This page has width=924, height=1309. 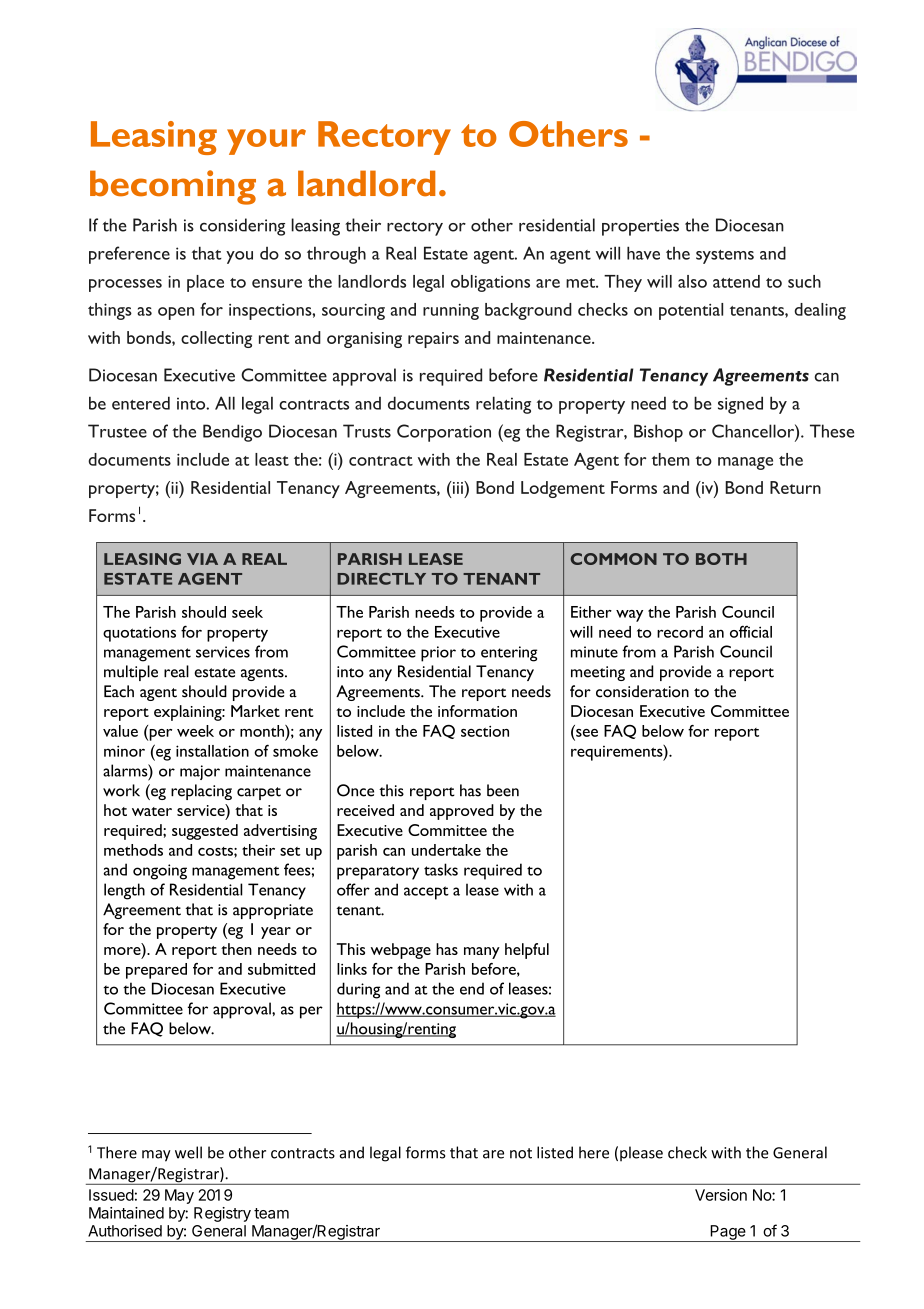 I want to click on undertake, so click(x=446, y=850).
